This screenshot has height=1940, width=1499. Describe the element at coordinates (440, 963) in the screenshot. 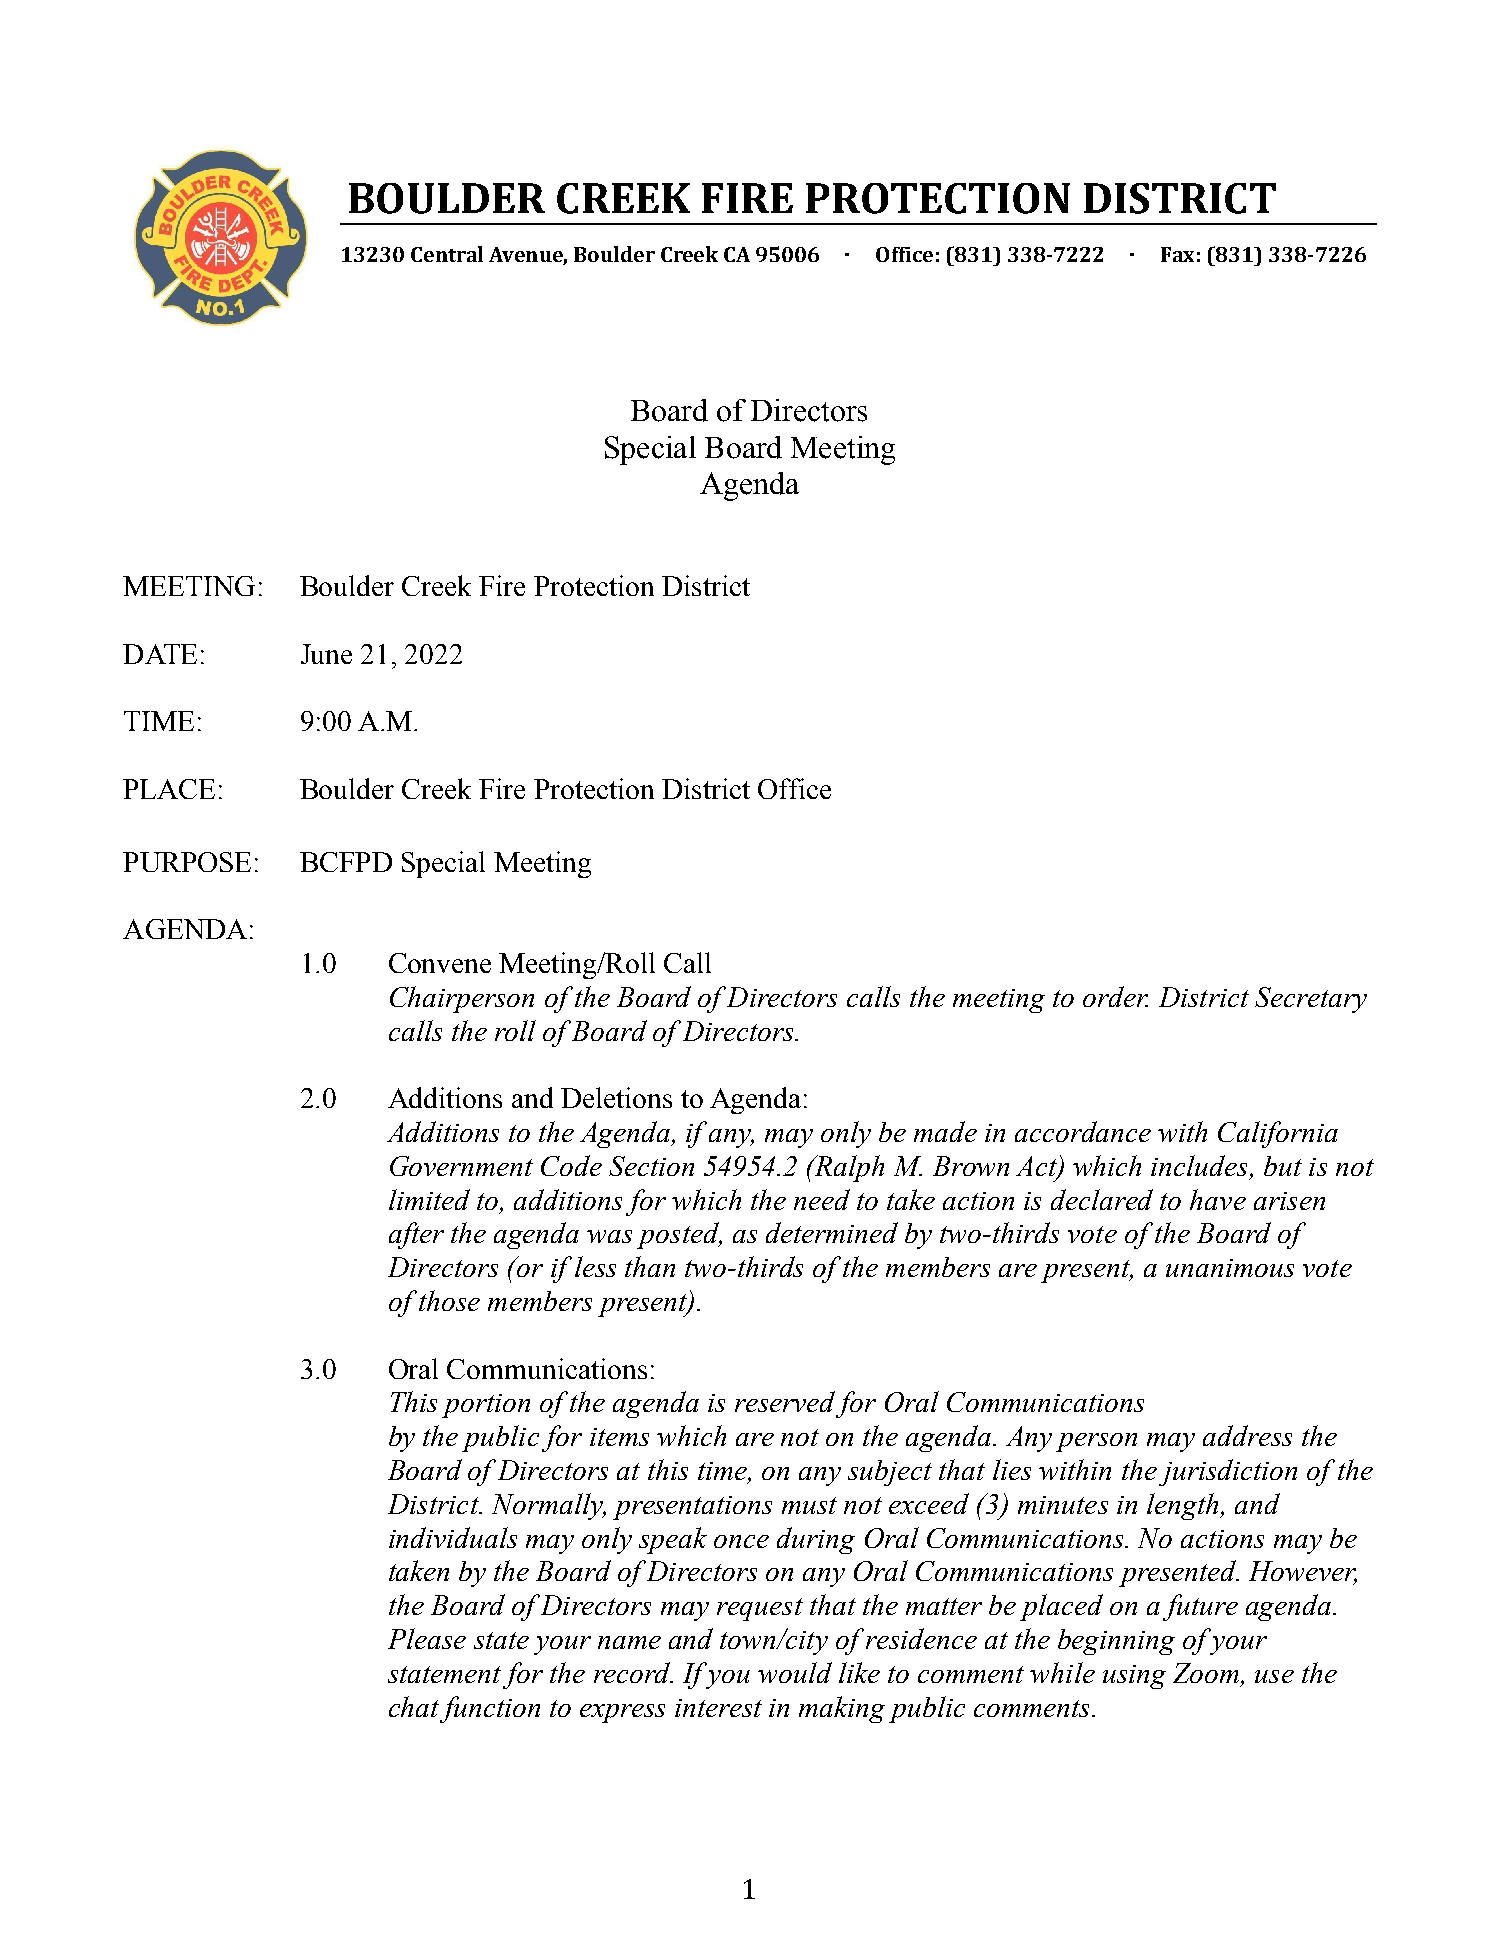

I see `Convene` at that location.
